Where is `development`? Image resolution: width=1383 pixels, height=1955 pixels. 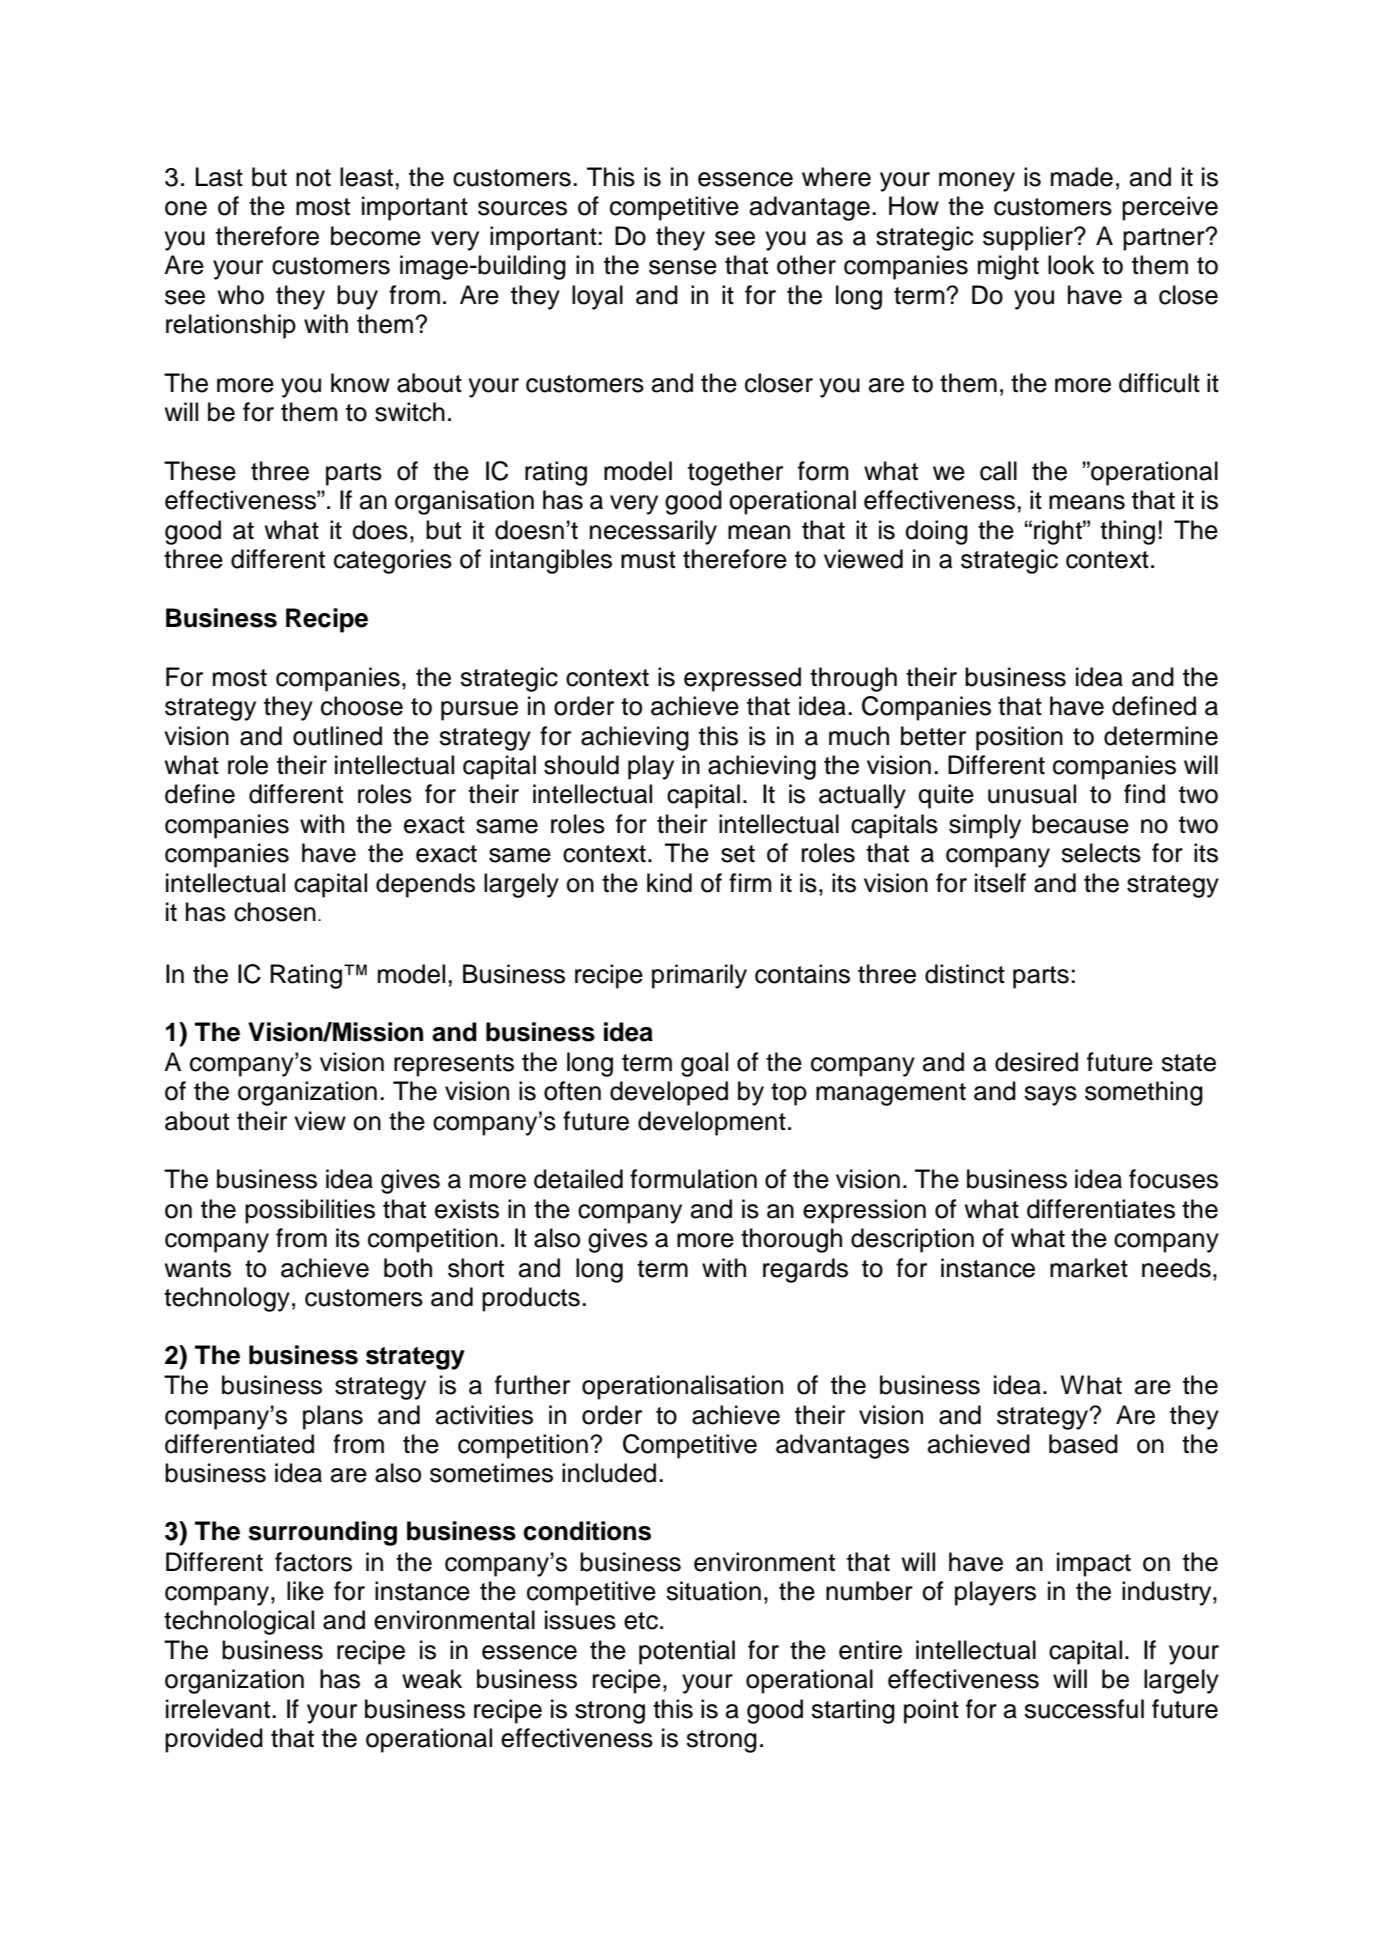
development is located at coordinates (712, 1123).
